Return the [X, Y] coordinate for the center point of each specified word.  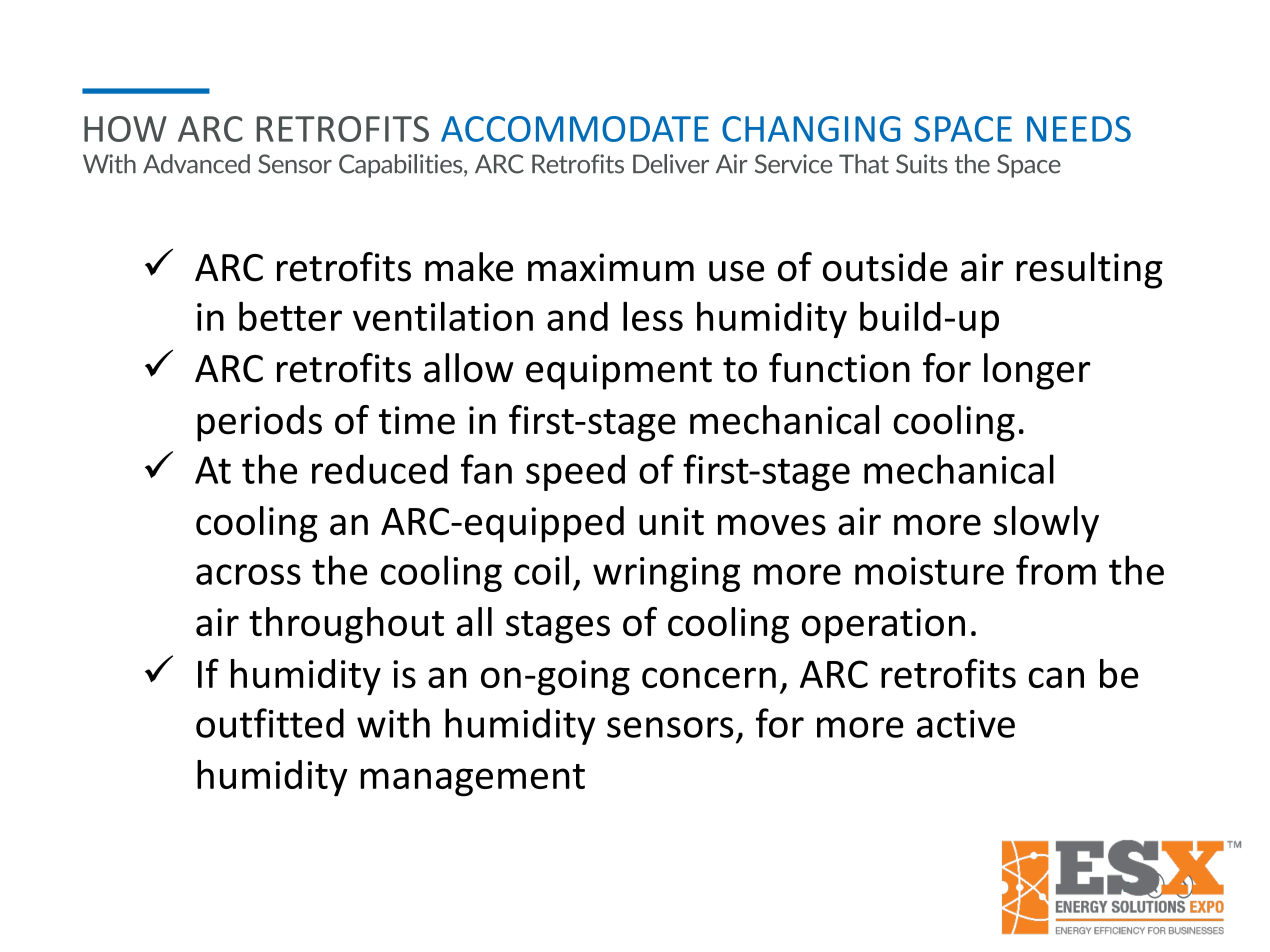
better [290, 316]
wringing [666, 574]
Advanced [196, 164]
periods [259, 423]
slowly [1046, 524]
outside [885, 267]
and [577, 316]
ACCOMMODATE [575, 129]
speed [575, 472]
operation [883, 626]
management [472, 780]
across [248, 574]
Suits [922, 164]
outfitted [270, 723]
